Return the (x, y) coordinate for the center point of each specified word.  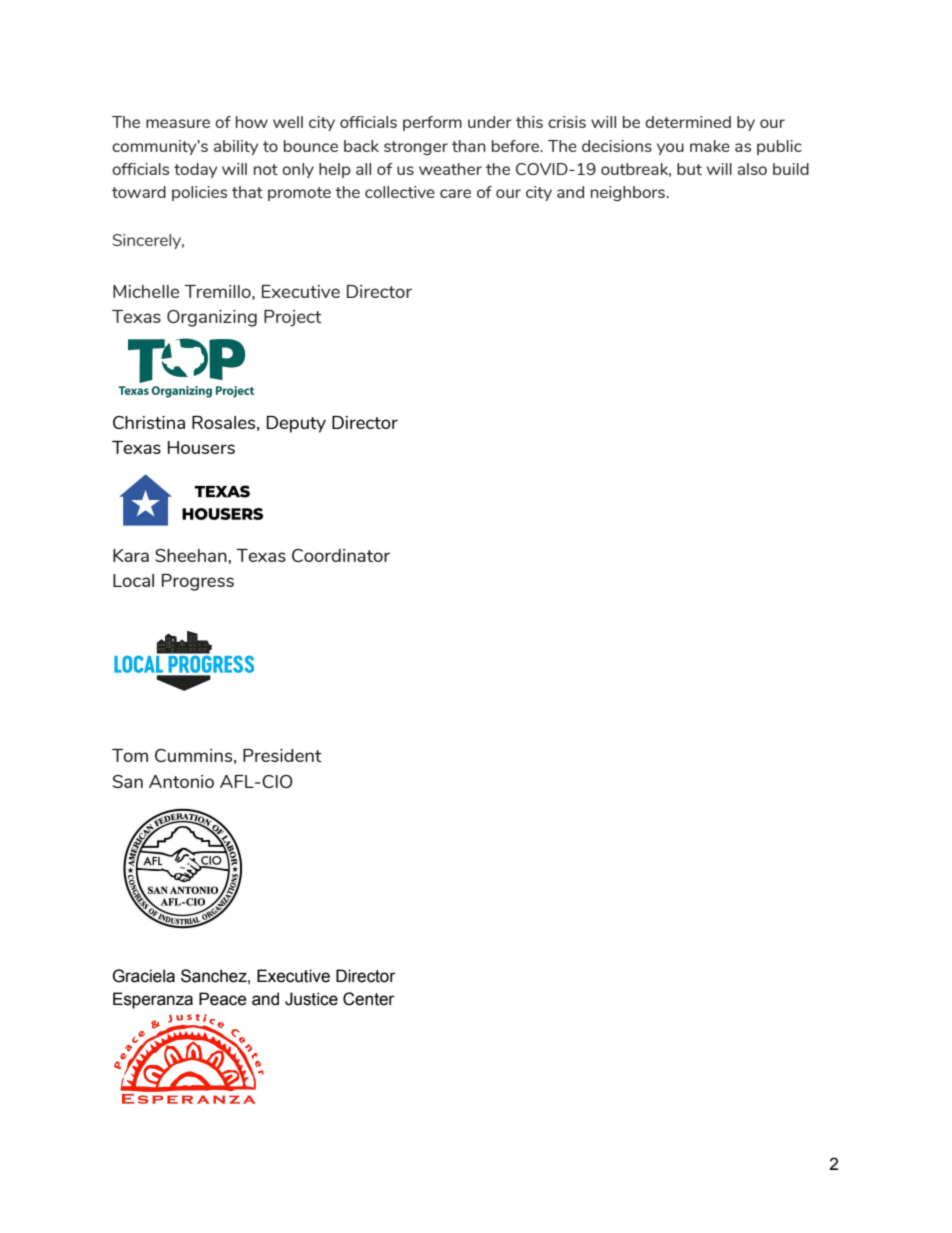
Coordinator (341, 555)
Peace (223, 999)
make (710, 146)
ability (236, 147)
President (282, 755)
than (469, 146)
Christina (149, 422)
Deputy (296, 424)
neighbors (629, 193)
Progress (198, 582)
